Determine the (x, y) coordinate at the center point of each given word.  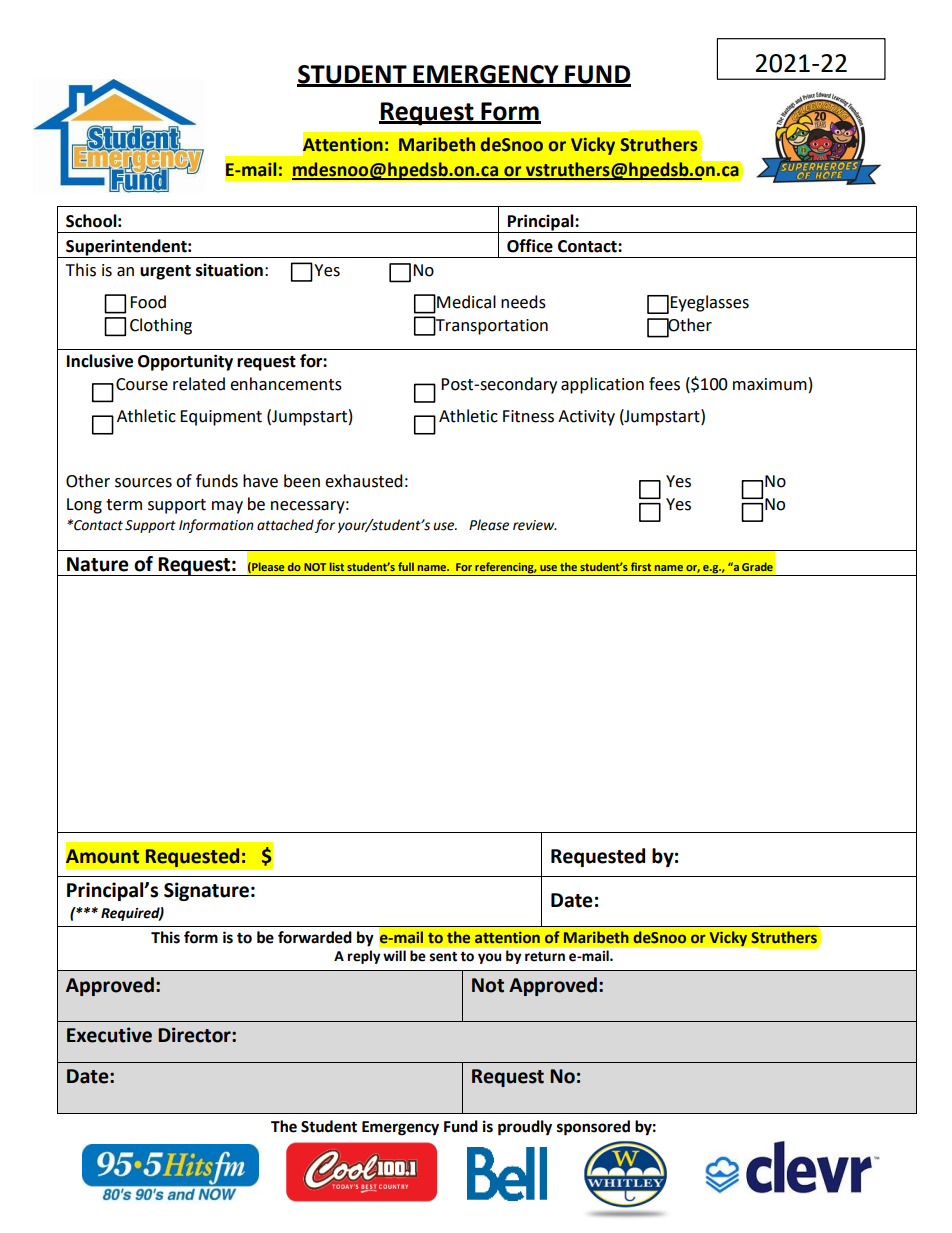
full (406, 566)
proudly (525, 1128)
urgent (165, 272)
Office (530, 246)
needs (523, 302)
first (641, 566)
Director (195, 1035)
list (337, 566)
